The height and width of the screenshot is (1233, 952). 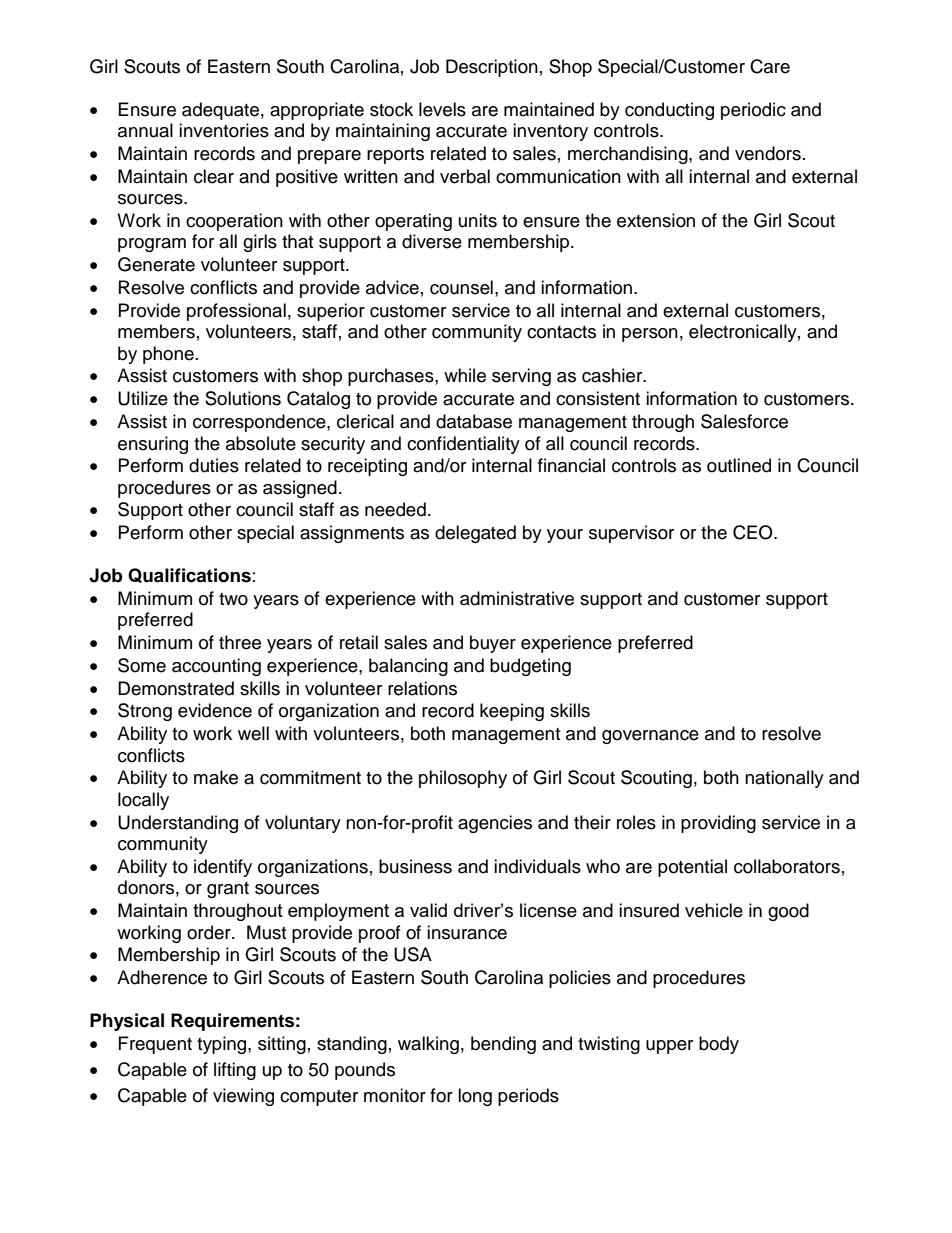 What do you see at coordinates (235, 1071) in the screenshot?
I see `lifting` at bounding box center [235, 1071].
